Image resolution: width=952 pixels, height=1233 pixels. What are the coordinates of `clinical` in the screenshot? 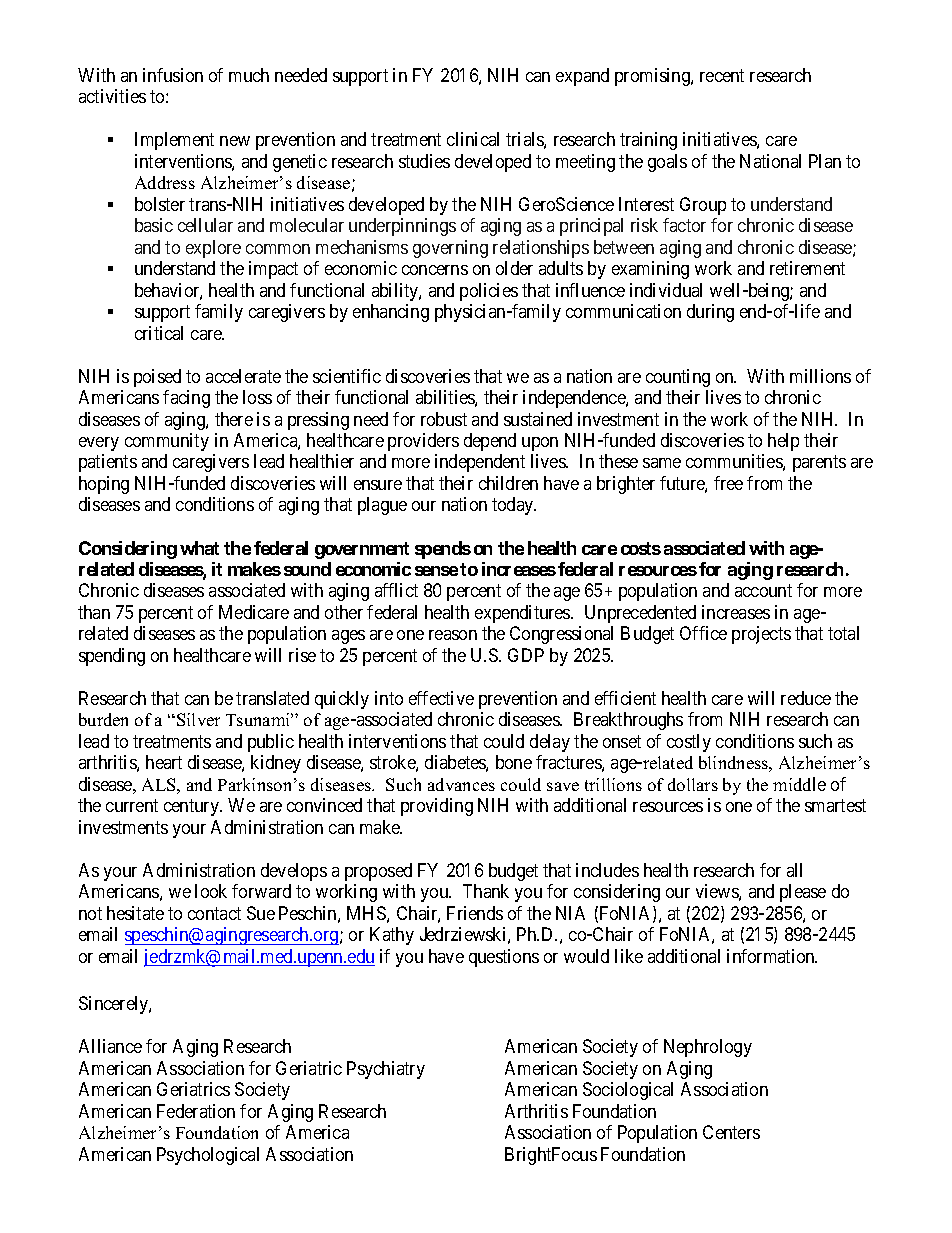 It's located at (473, 139).
